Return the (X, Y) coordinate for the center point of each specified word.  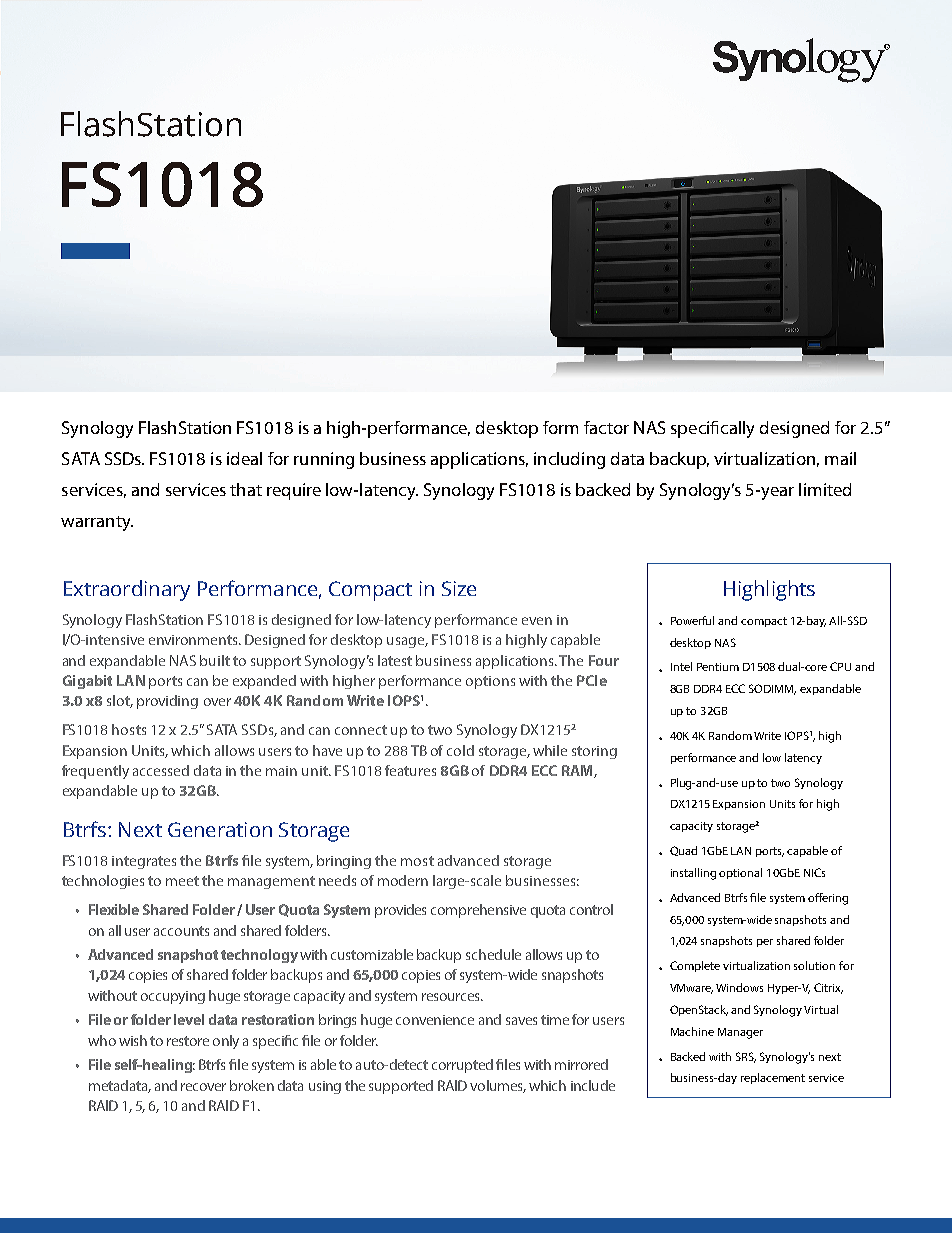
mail (840, 458)
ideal (244, 458)
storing (594, 752)
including (569, 460)
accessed (161, 770)
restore (188, 1041)
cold (460, 750)
